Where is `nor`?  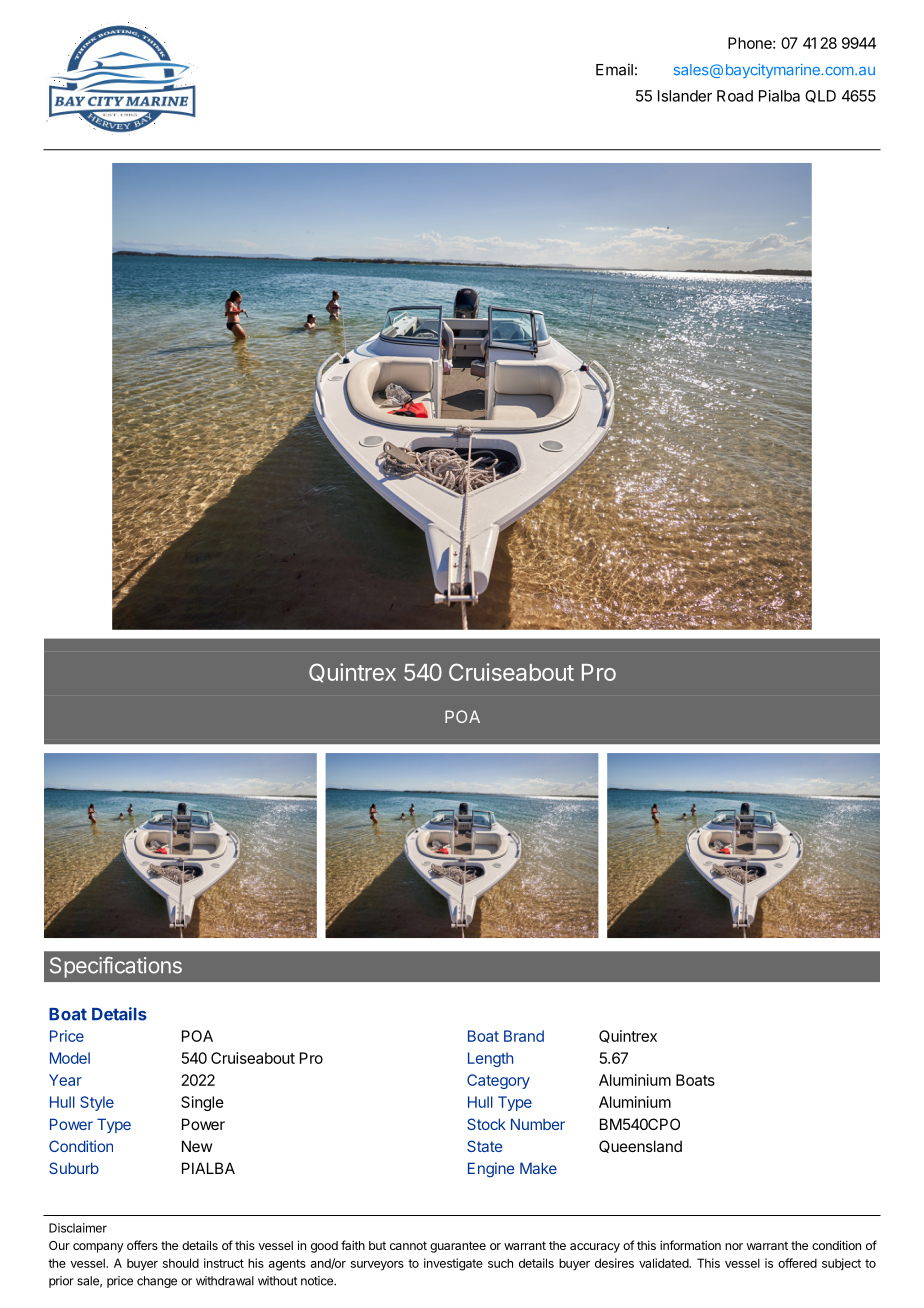
nor is located at coordinates (734, 1246).
